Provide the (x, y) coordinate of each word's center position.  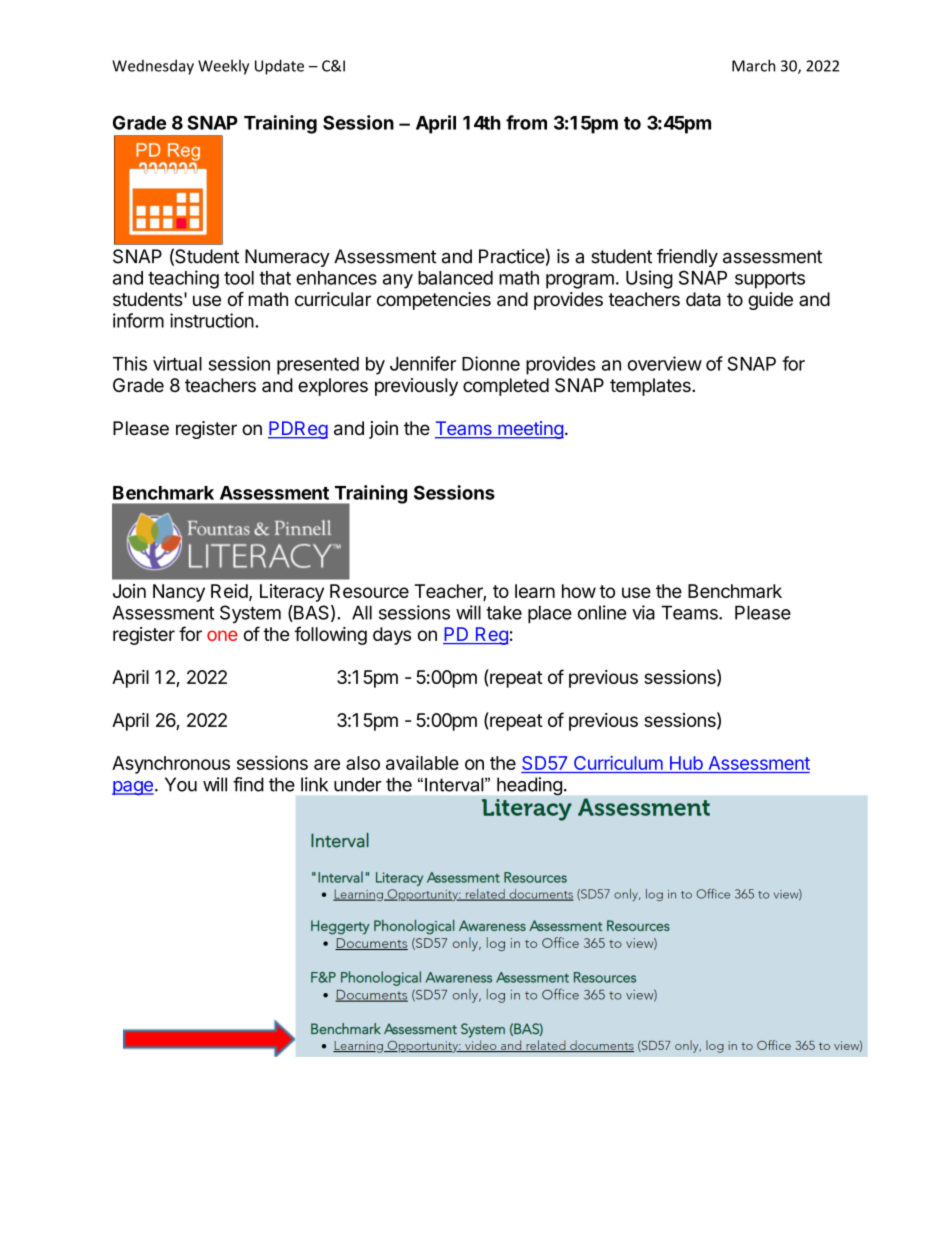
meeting (530, 430)
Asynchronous (171, 765)
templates (651, 387)
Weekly (223, 67)
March (753, 65)
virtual (177, 363)
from (526, 122)
